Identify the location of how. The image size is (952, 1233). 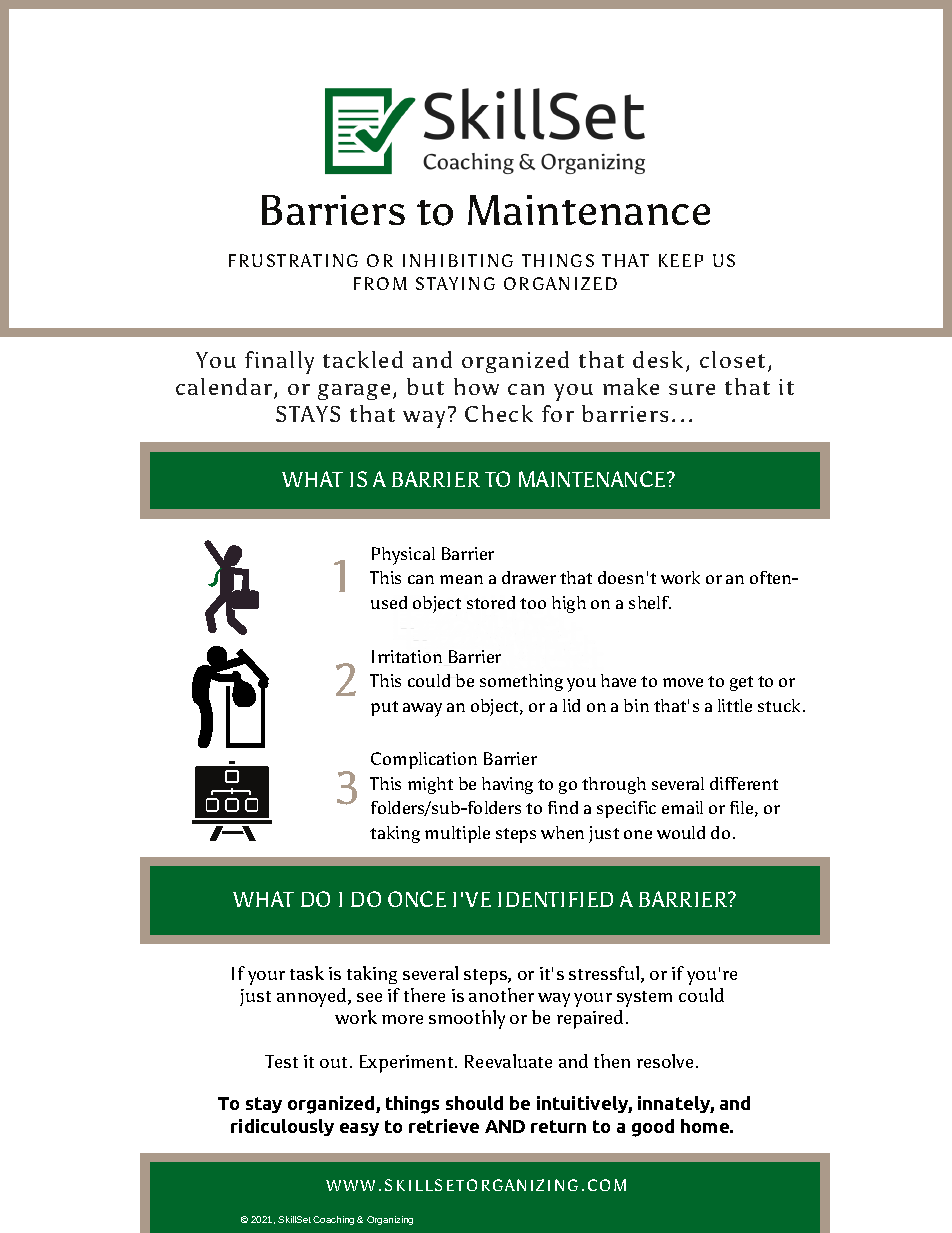
(476, 386).
